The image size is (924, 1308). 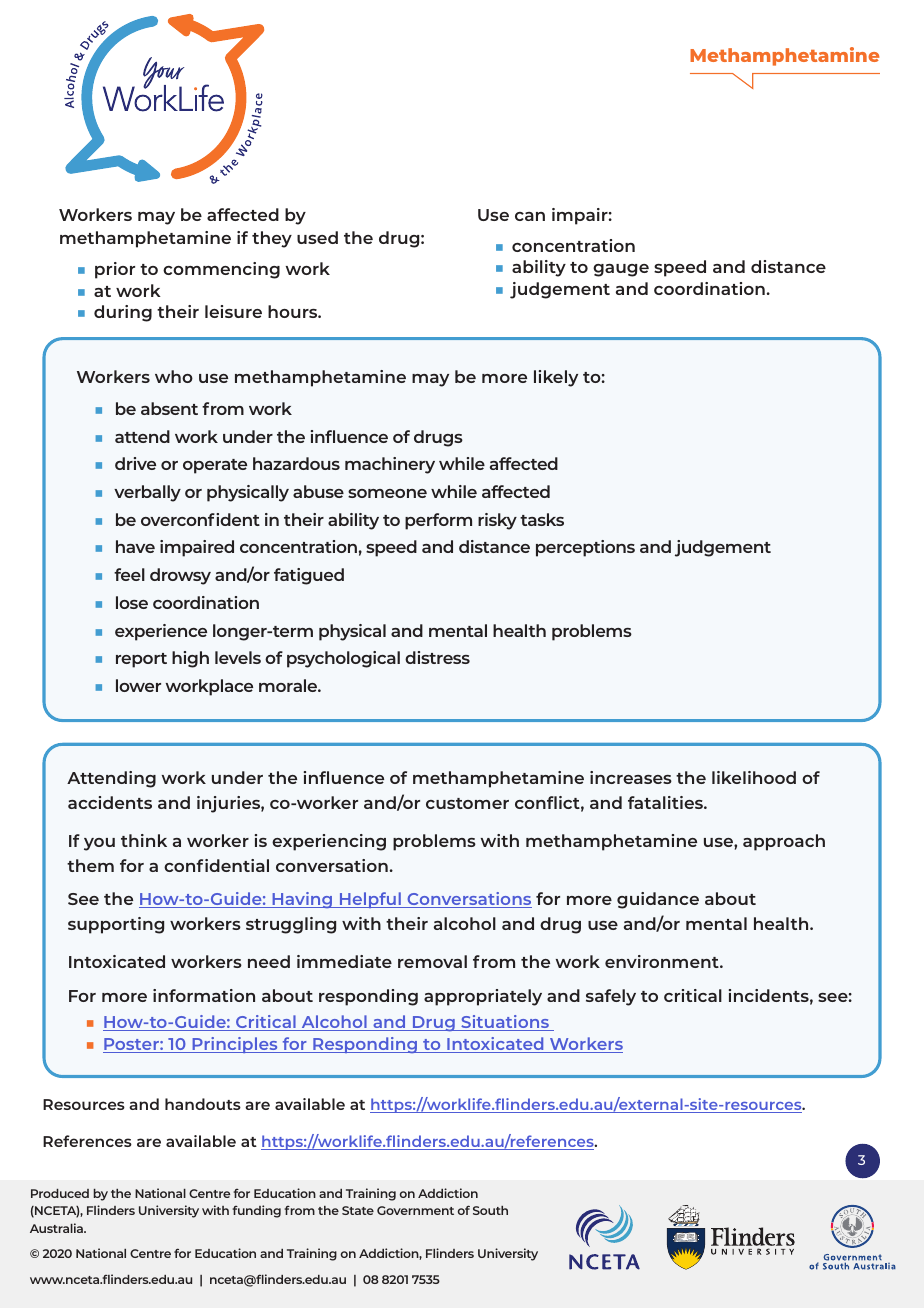 I want to click on lower, so click(x=138, y=685).
